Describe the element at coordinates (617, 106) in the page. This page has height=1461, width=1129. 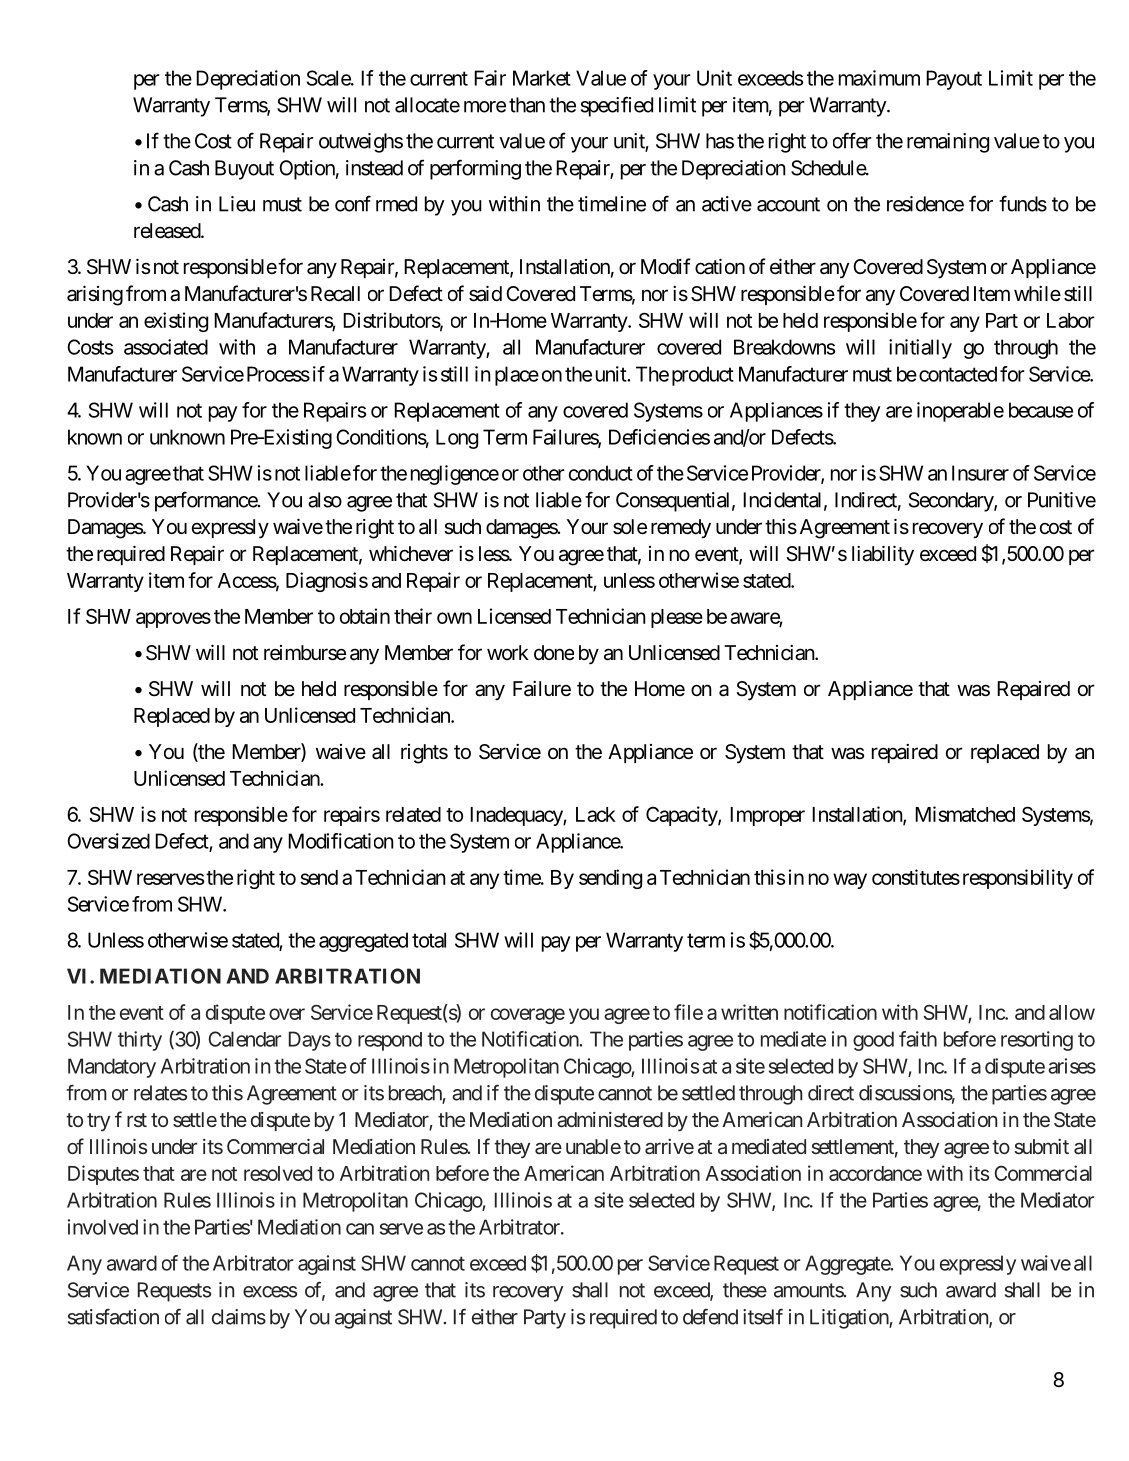
I see `specified` at that location.
